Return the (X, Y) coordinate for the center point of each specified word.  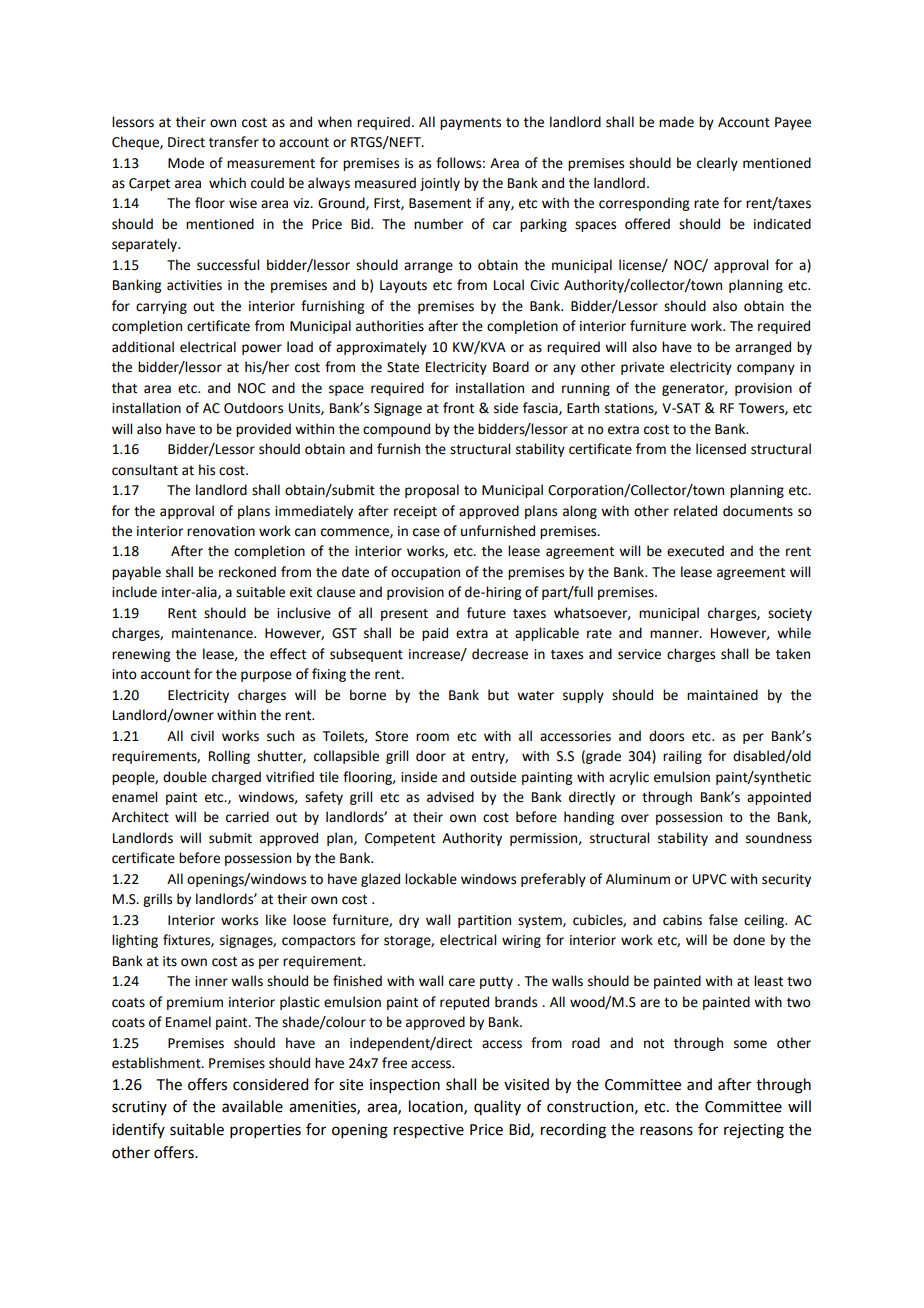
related (695, 511)
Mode (186, 163)
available (252, 1106)
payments (470, 124)
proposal (432, 491)
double (185, 777)
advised (450, 797)
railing (682, 757)
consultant (145, 470)
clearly (717, 164)
